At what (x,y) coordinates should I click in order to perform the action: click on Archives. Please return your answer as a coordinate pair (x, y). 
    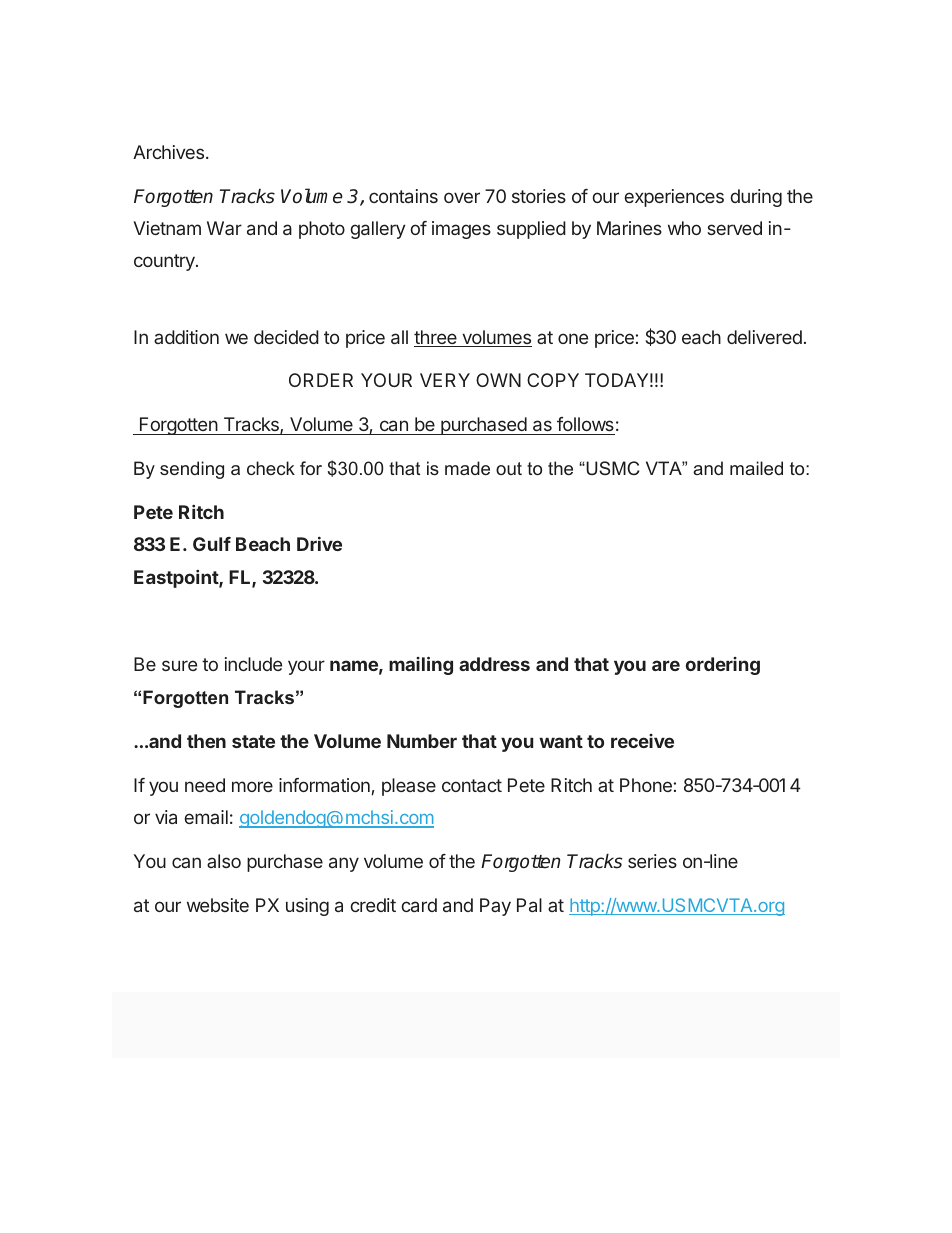
    Looking at the image, I should click on (168, 152).
